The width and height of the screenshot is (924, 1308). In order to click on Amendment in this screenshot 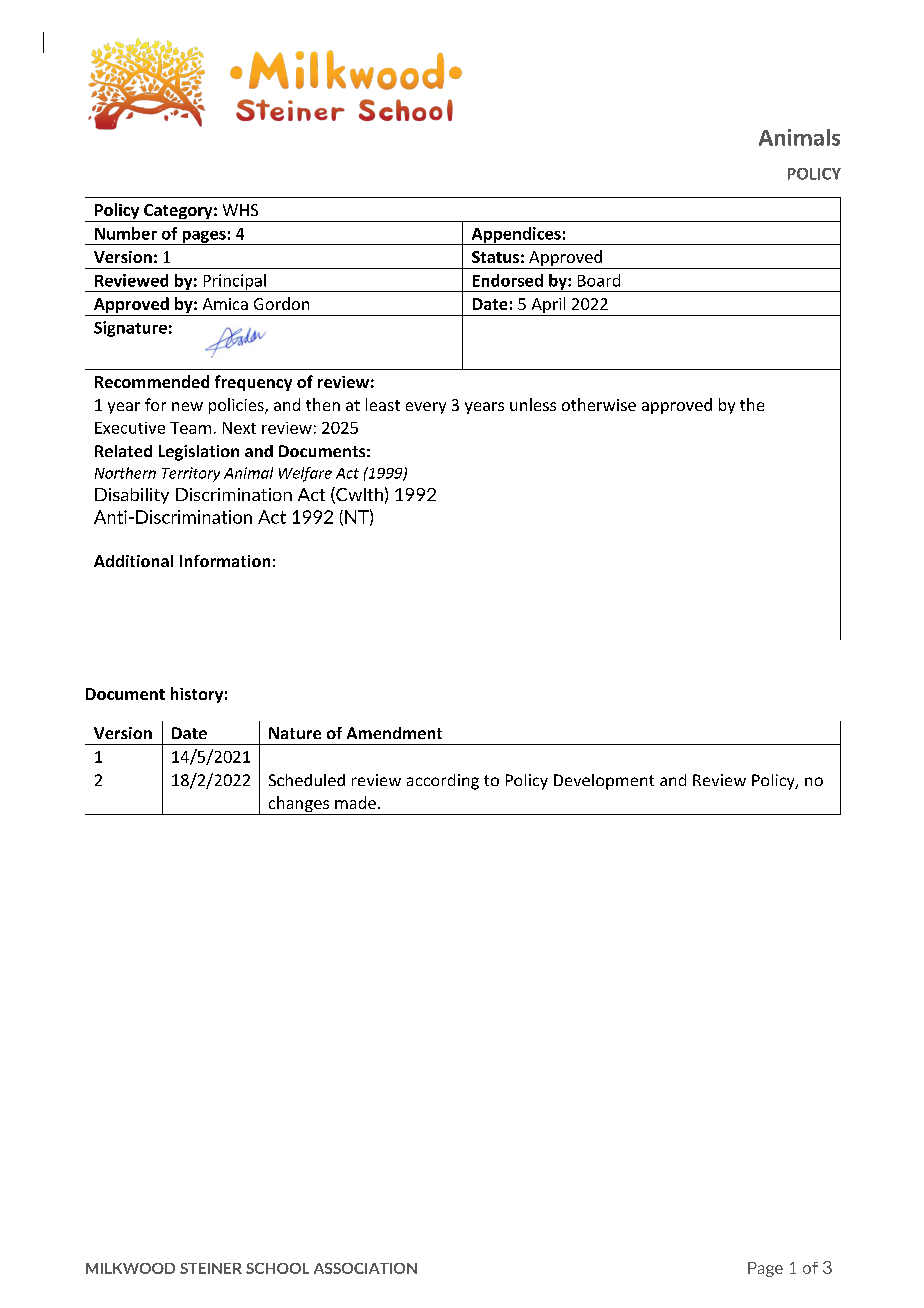, I will do `click(394, 733)`.
